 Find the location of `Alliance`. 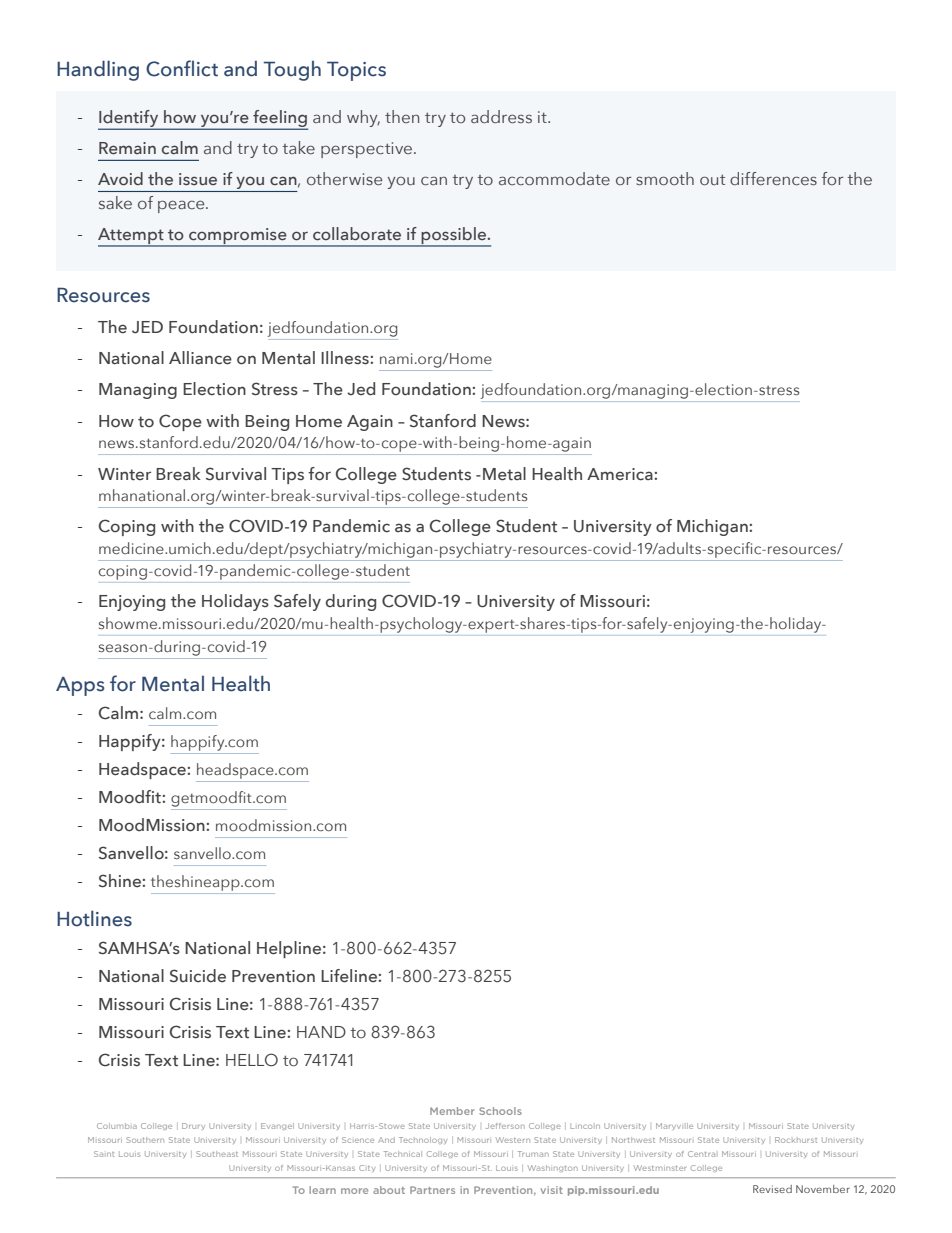

Alliance is located at coordinates (200, 358).
